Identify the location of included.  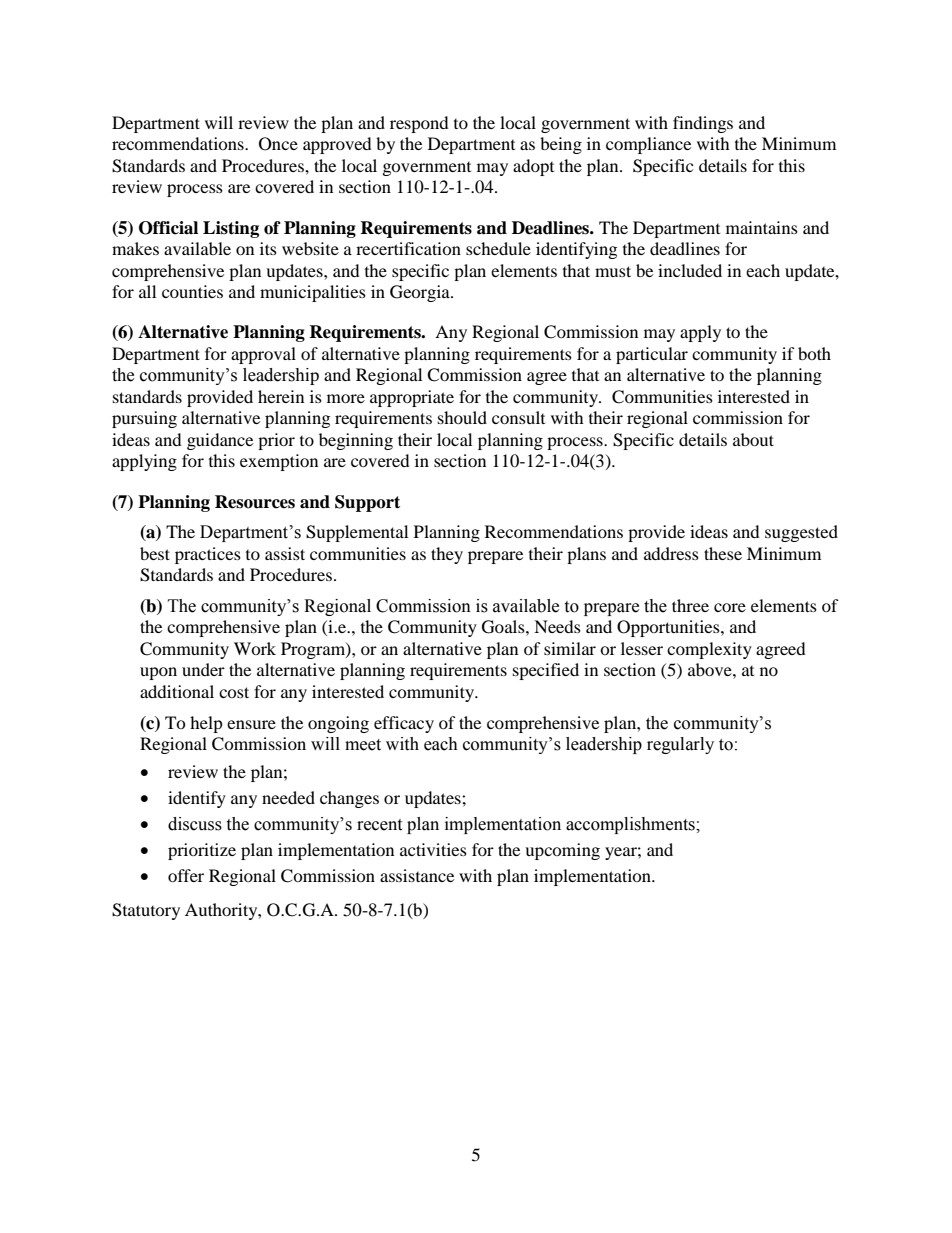
(690, 270).
